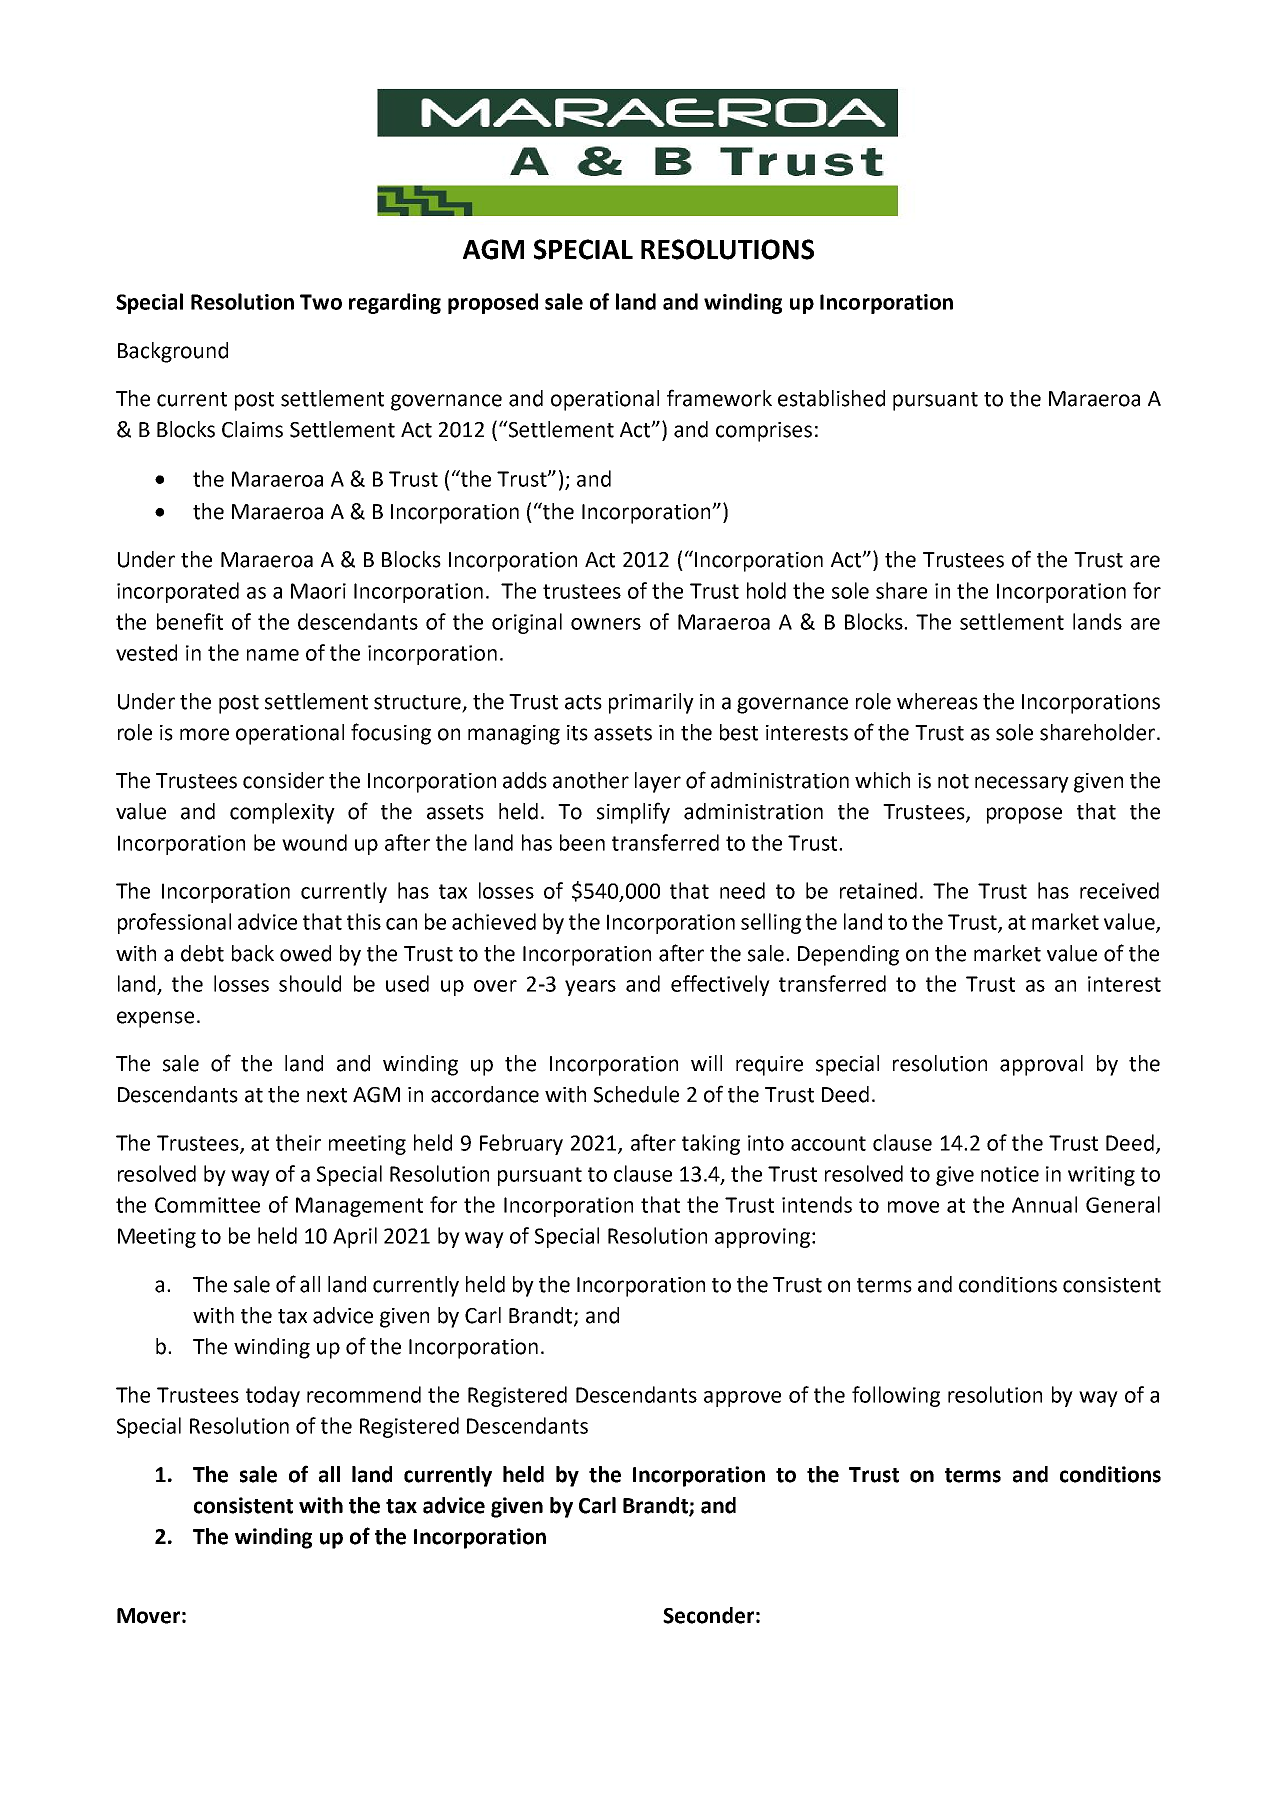 This image has height=1806, width=1277. Describe the element at coordinates (896, 1396) in the image. I see `following` at that location.
